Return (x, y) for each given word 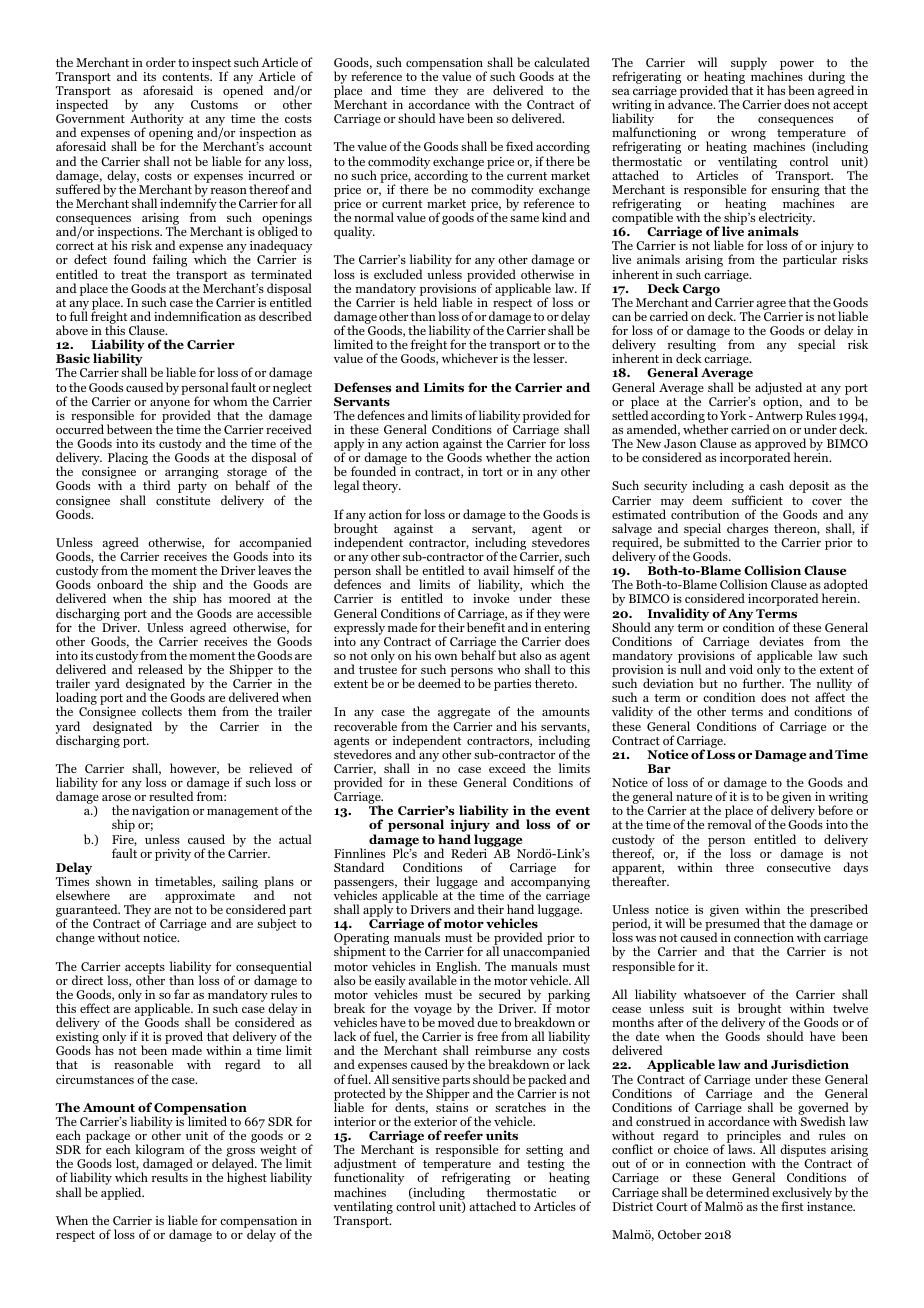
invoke (491, 598)
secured (500, 994)
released (160, 669)
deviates (781, 641)
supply (749, 63)
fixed (519, 146)
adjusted (778, 388)
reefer (463, 1135)
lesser (550, 358)
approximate (200, 898)
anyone (170, 404)
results (170, 1177)
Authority (157, 121)
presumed (732, 926)
